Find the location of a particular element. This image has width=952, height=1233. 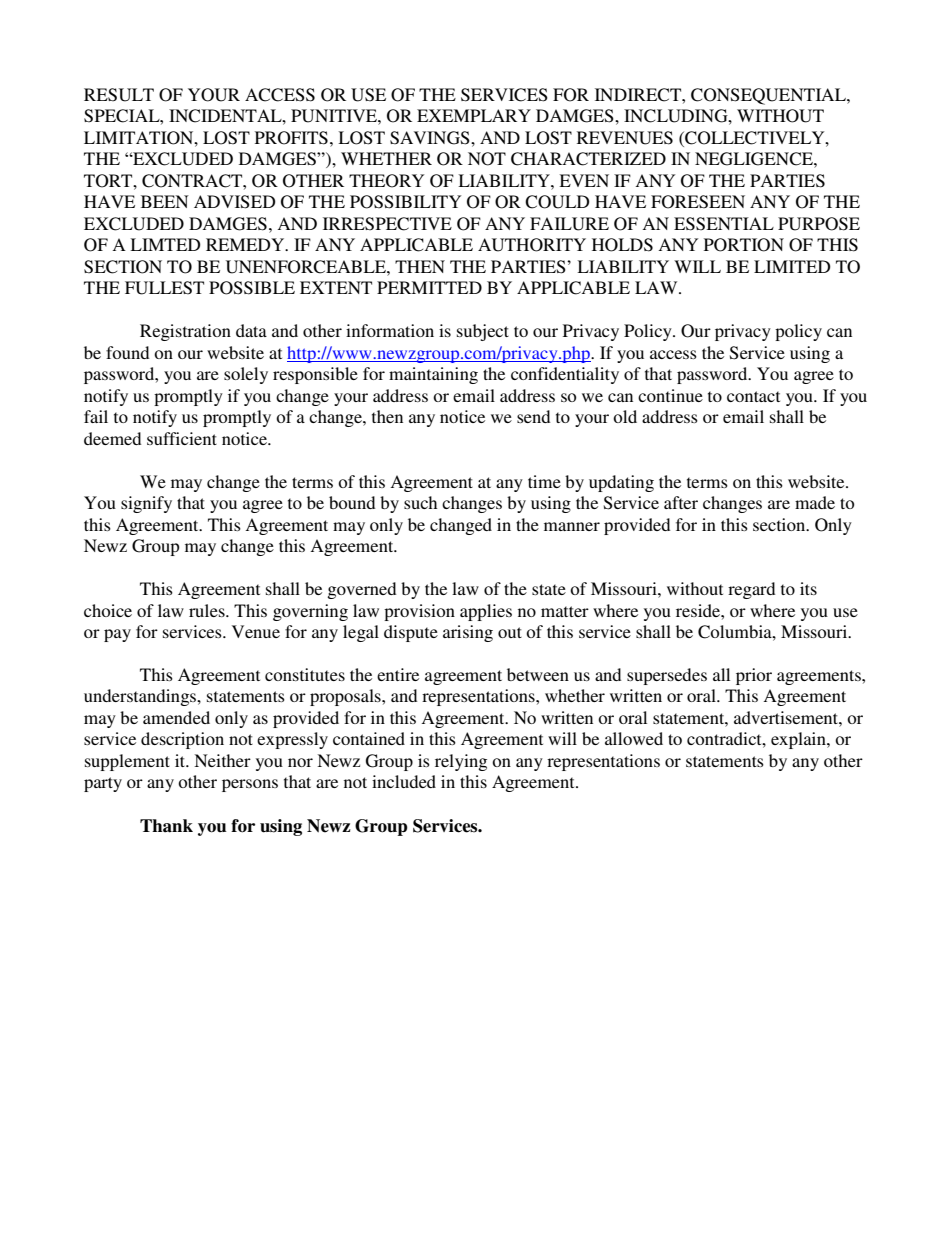

included is located at coordinates (404, 781).
